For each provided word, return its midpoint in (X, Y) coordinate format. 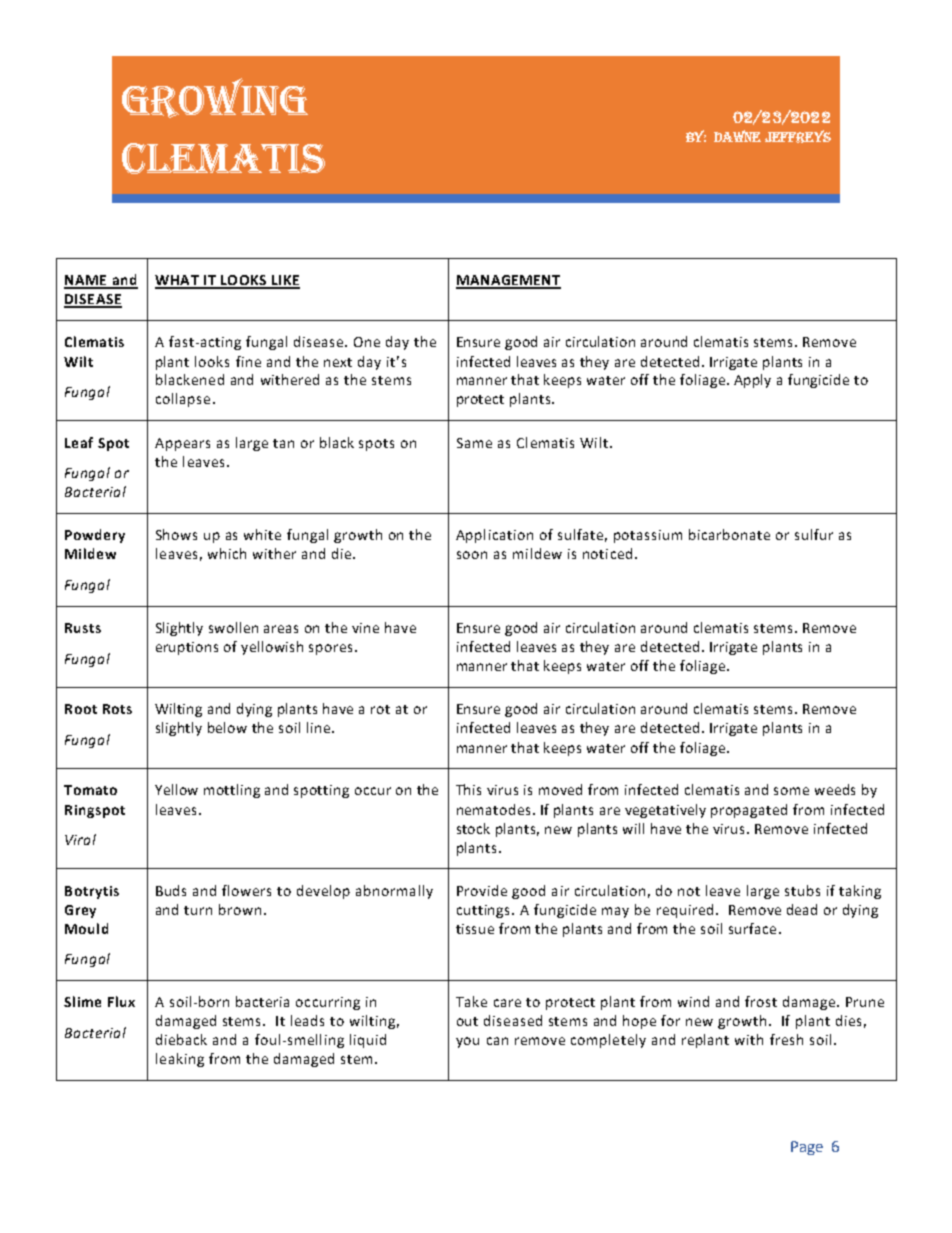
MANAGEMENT (508, 281)
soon (472, 555)
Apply (752, 381)
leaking (180, 1060)
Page (807, 1148)
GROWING (215, 98)
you (467, 1042)
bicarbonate (729, 534)
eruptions (187, 648)
